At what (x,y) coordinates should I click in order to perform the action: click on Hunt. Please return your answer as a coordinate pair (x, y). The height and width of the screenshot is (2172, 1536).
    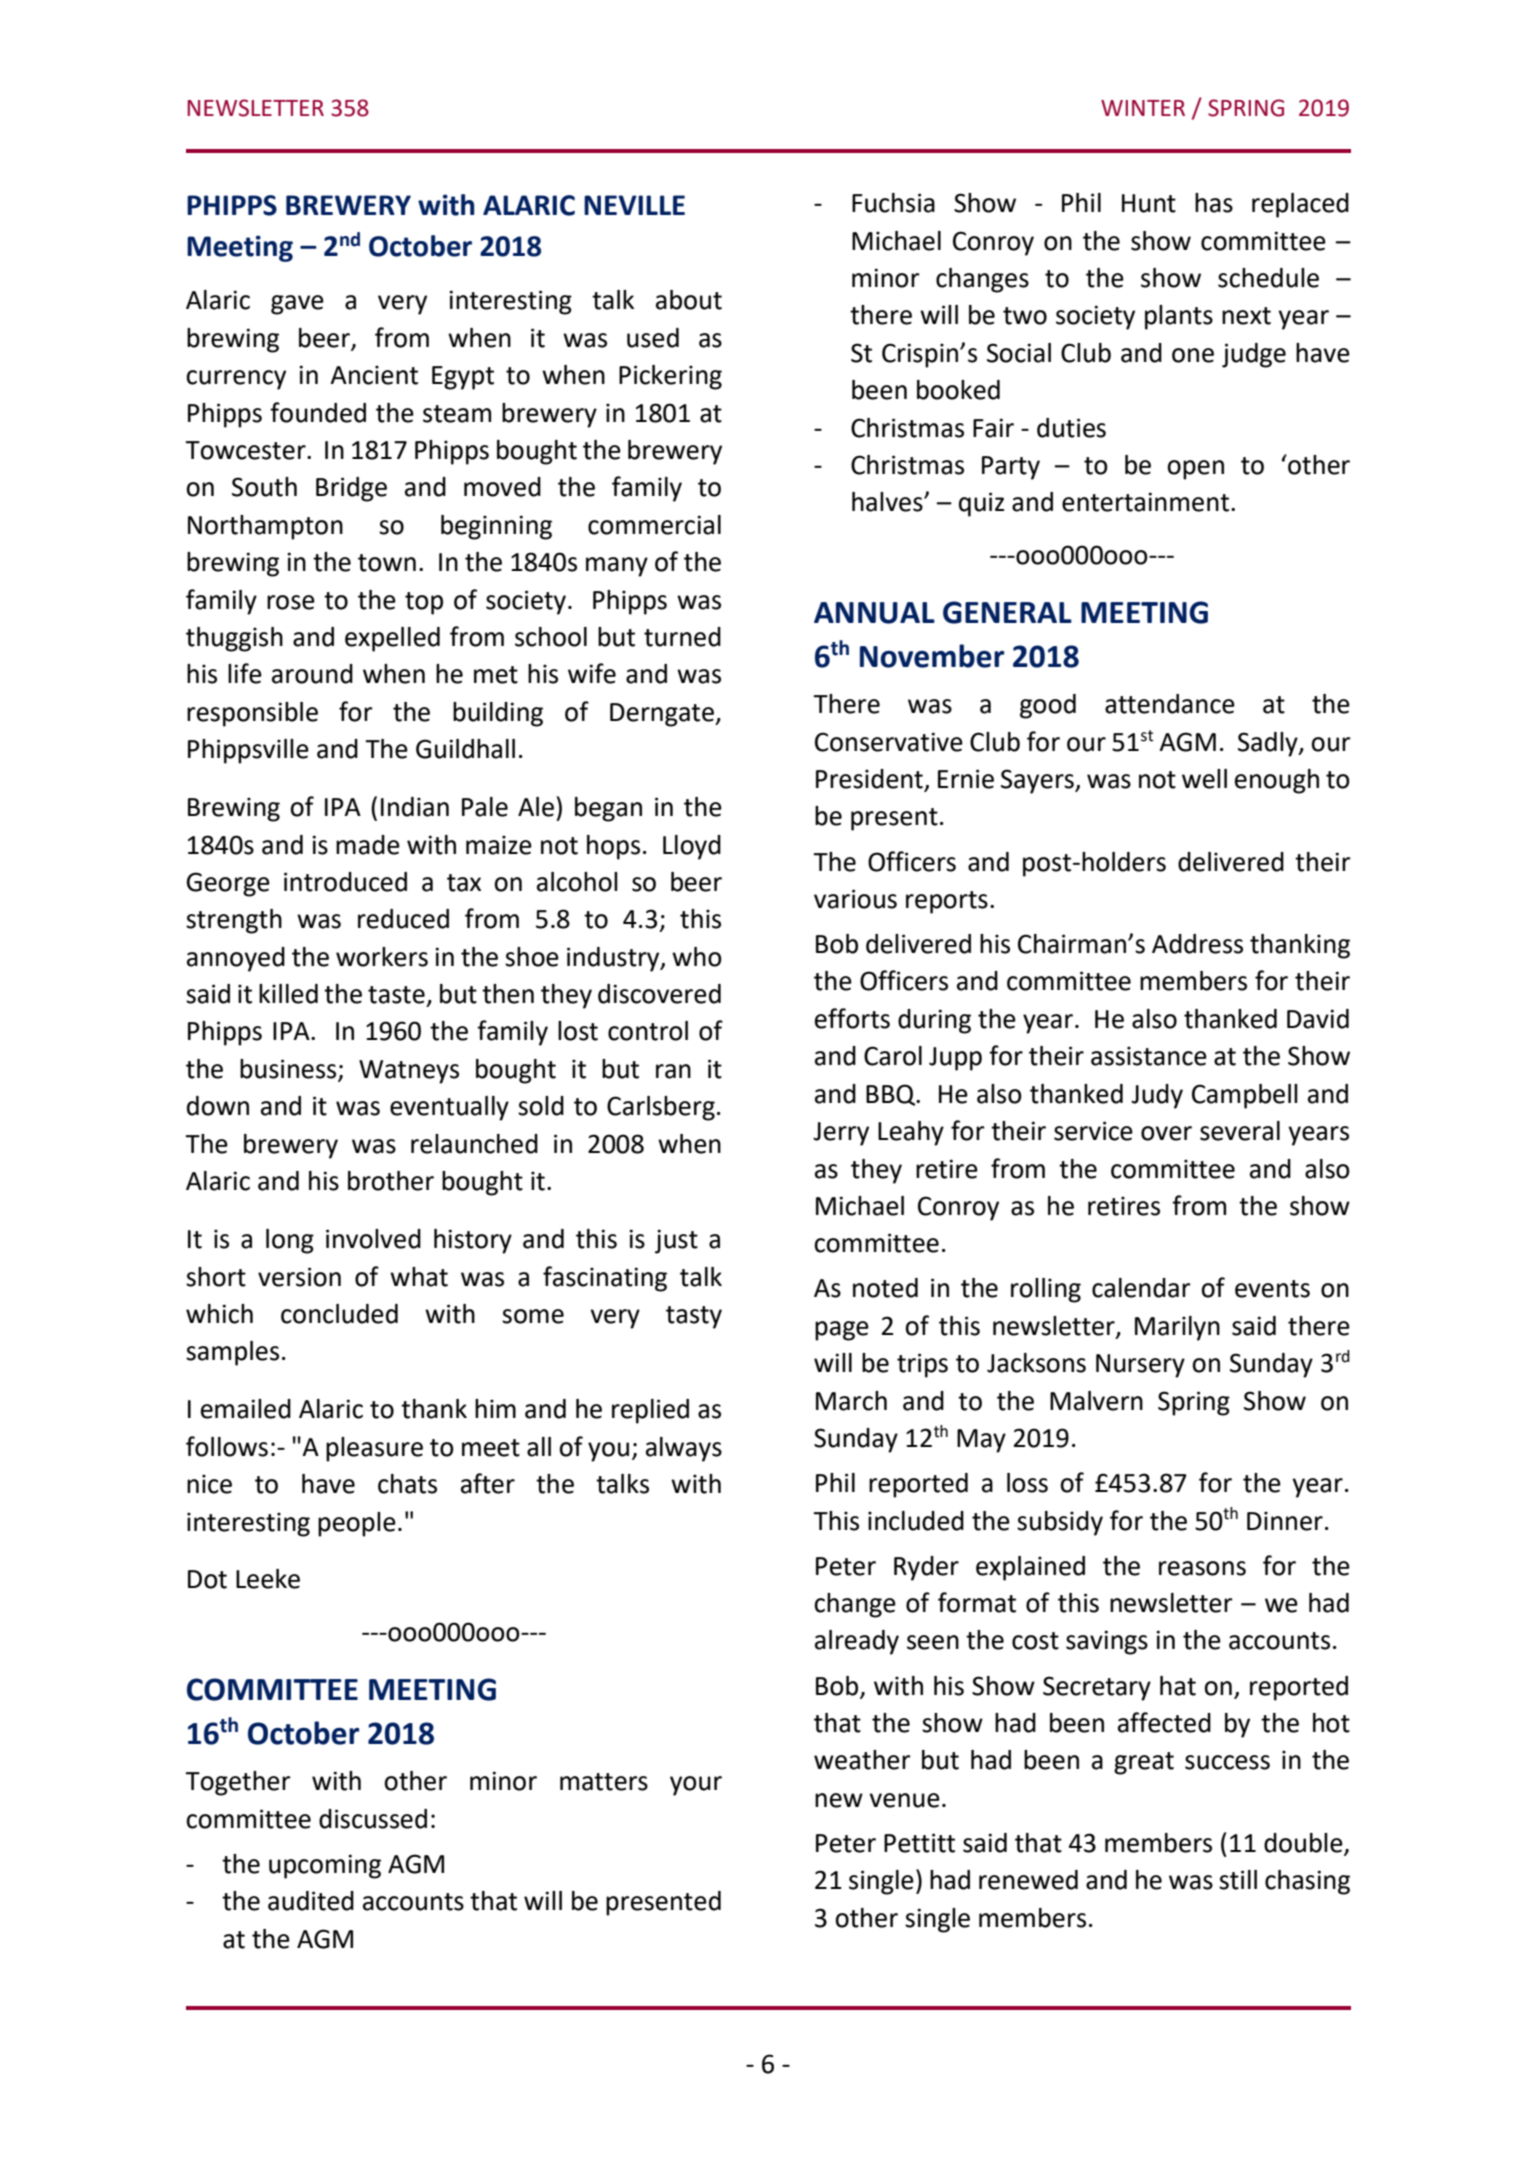
    Looking at the image, I should click on (1149, 203).
